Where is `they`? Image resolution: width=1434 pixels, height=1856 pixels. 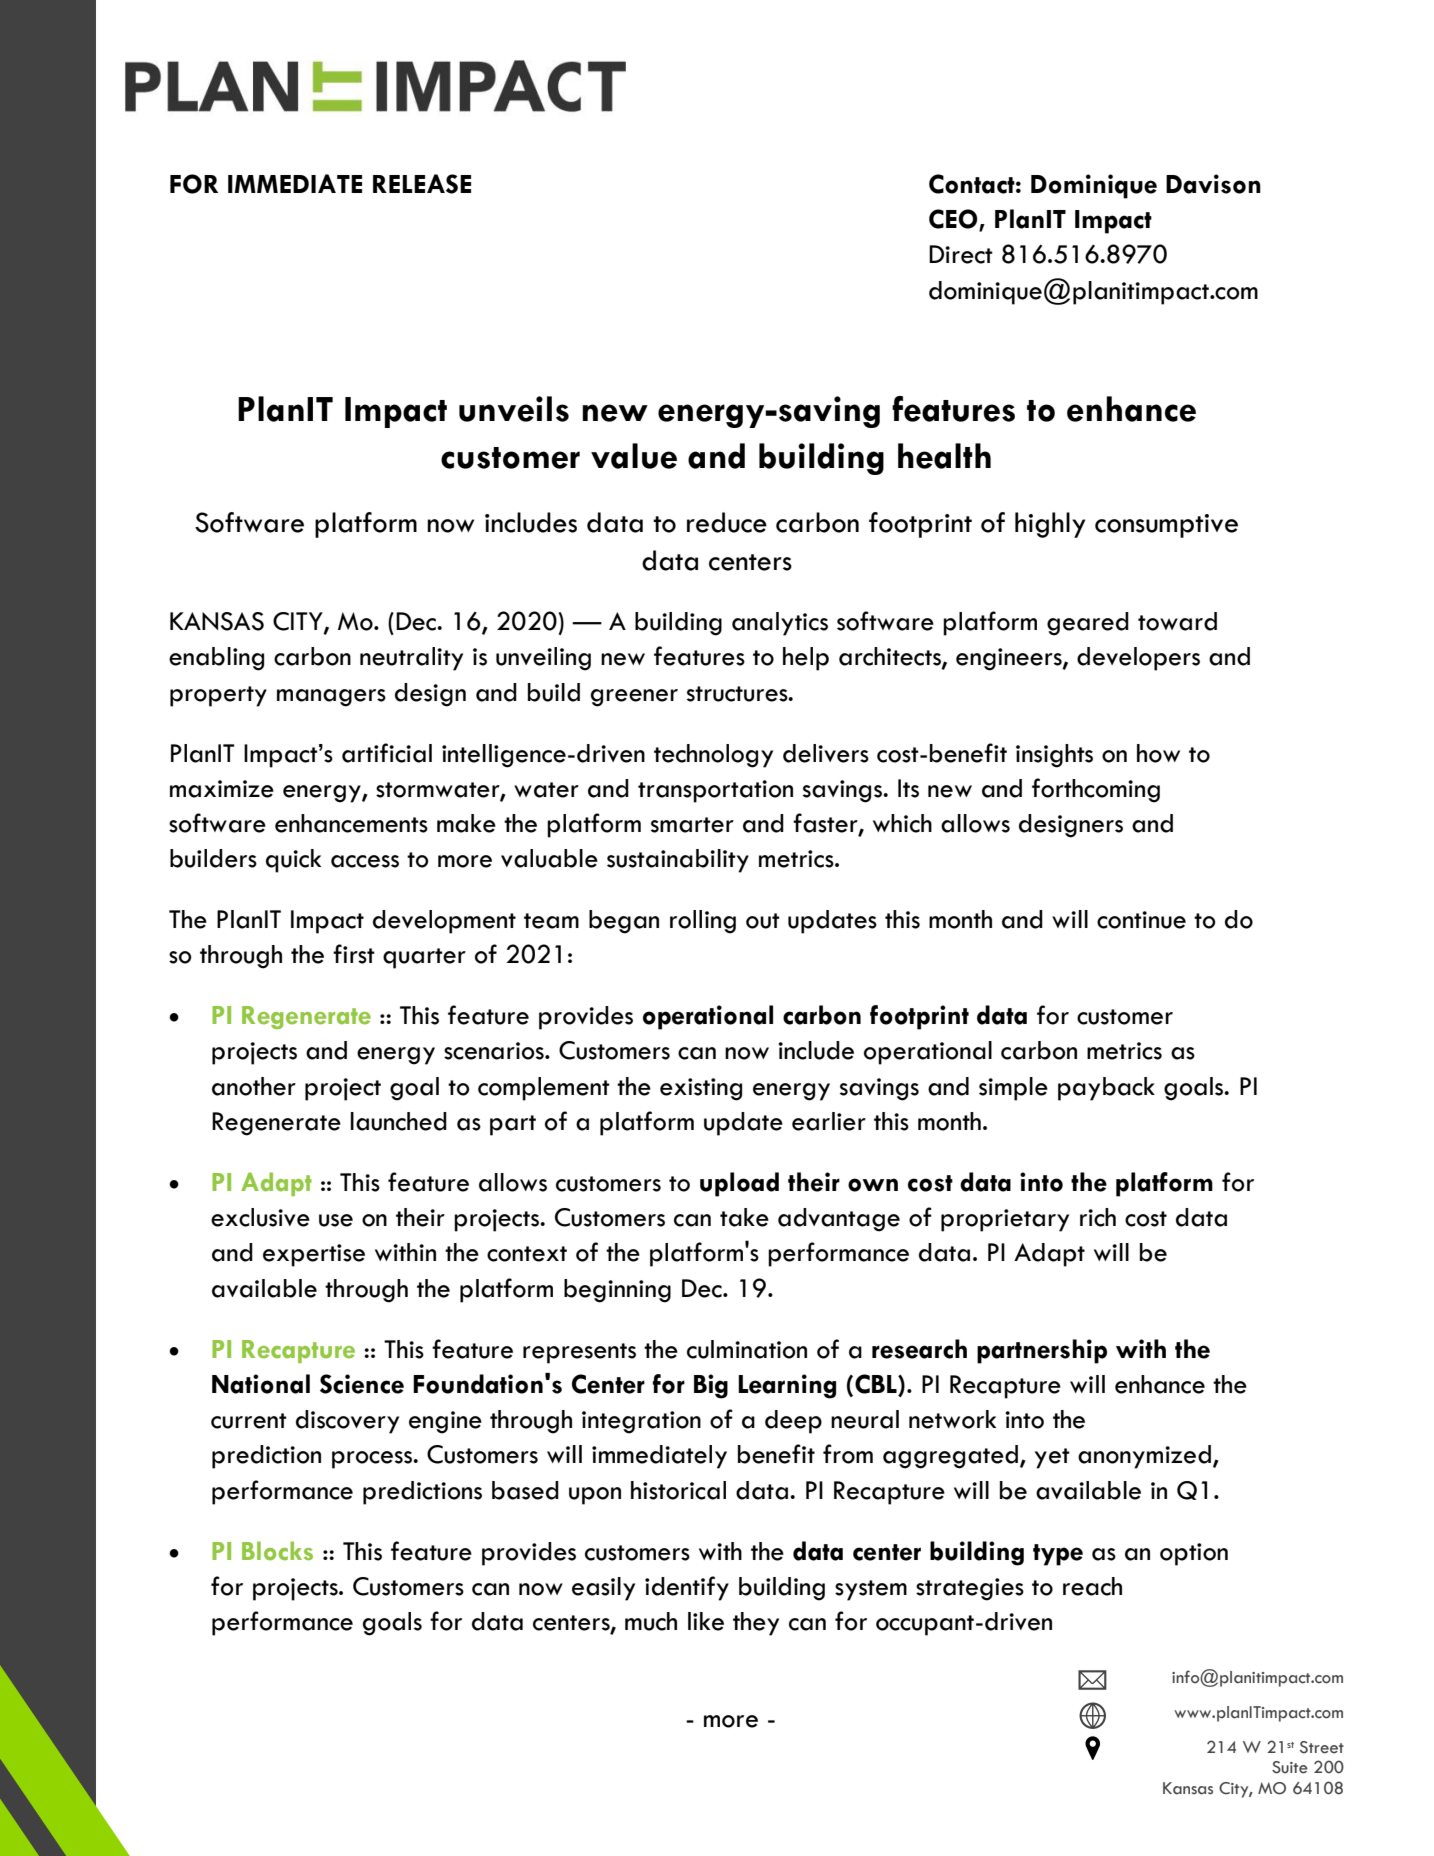 they is located at coordinates (756, 1624).
